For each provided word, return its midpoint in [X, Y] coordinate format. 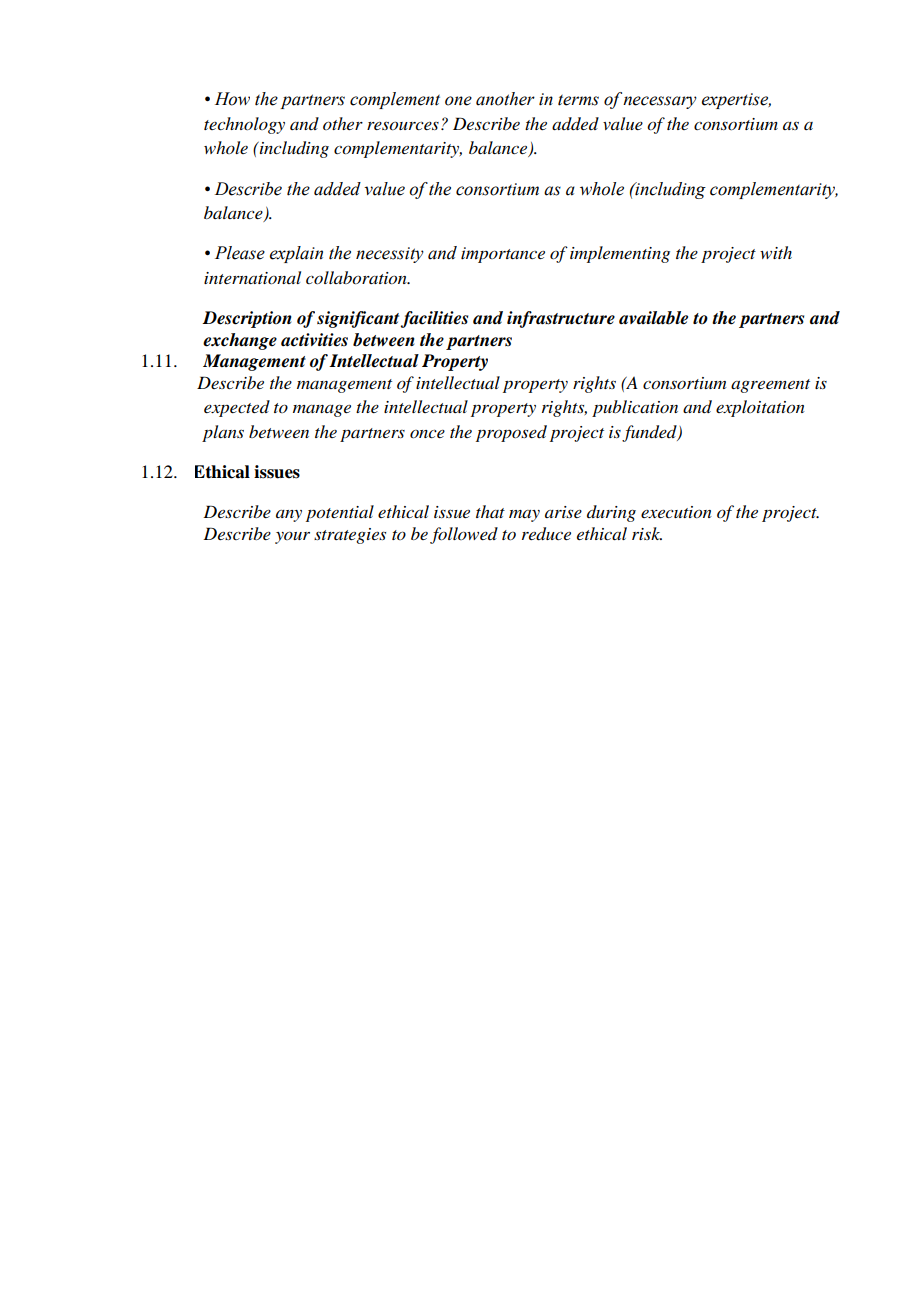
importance [503, 255]
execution [676, 512]
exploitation [760, 408]
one [458, 101]
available [653, 318]
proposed [511, 433]
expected [237, 408]
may [524, 516]
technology [244, 125]
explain [296, 254]
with [776, 252]
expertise [736, 101]
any [289, 516]
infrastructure [561, 319]
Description [247, 319]
